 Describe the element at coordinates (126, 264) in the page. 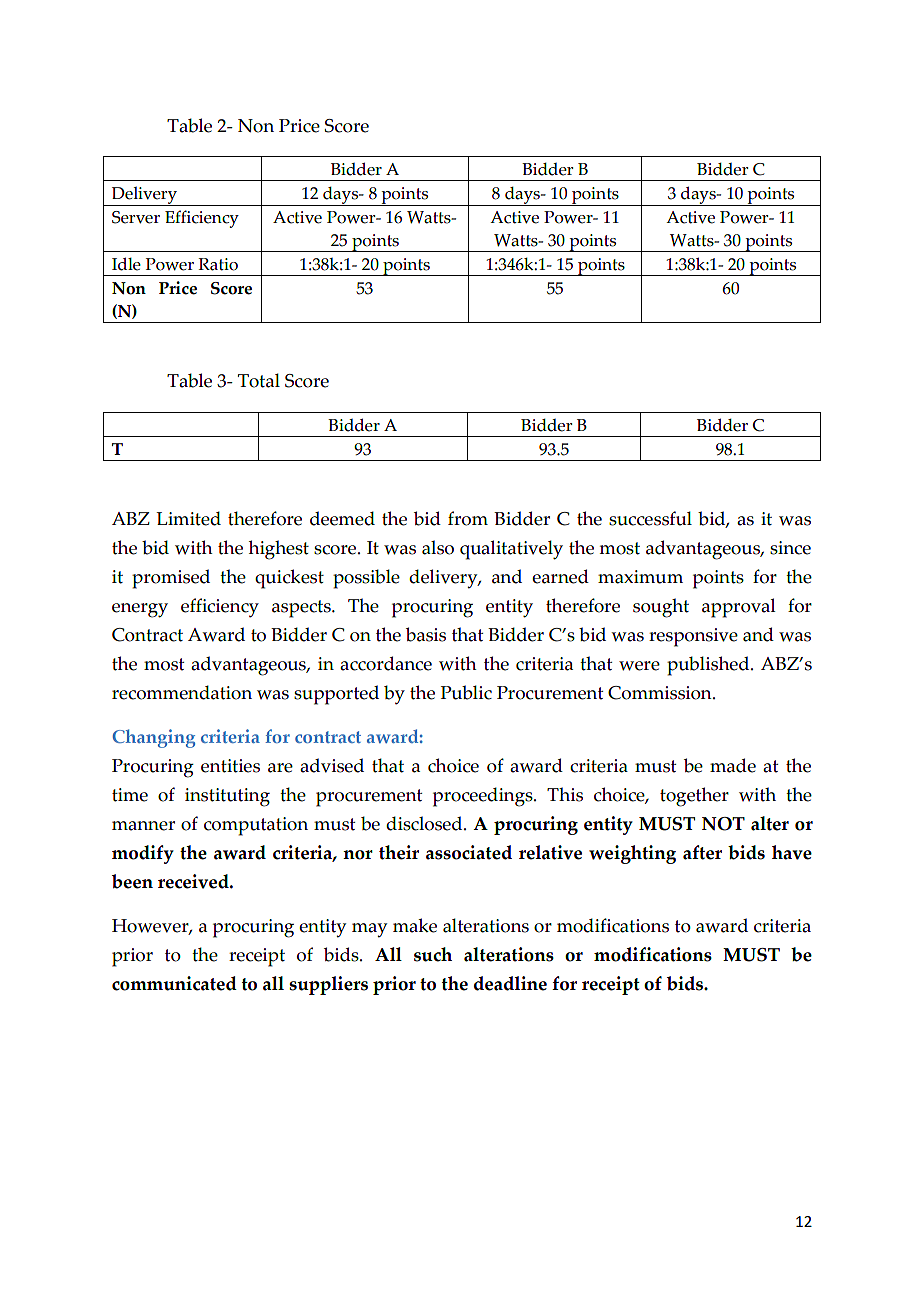

I see `Idle` at that location.
